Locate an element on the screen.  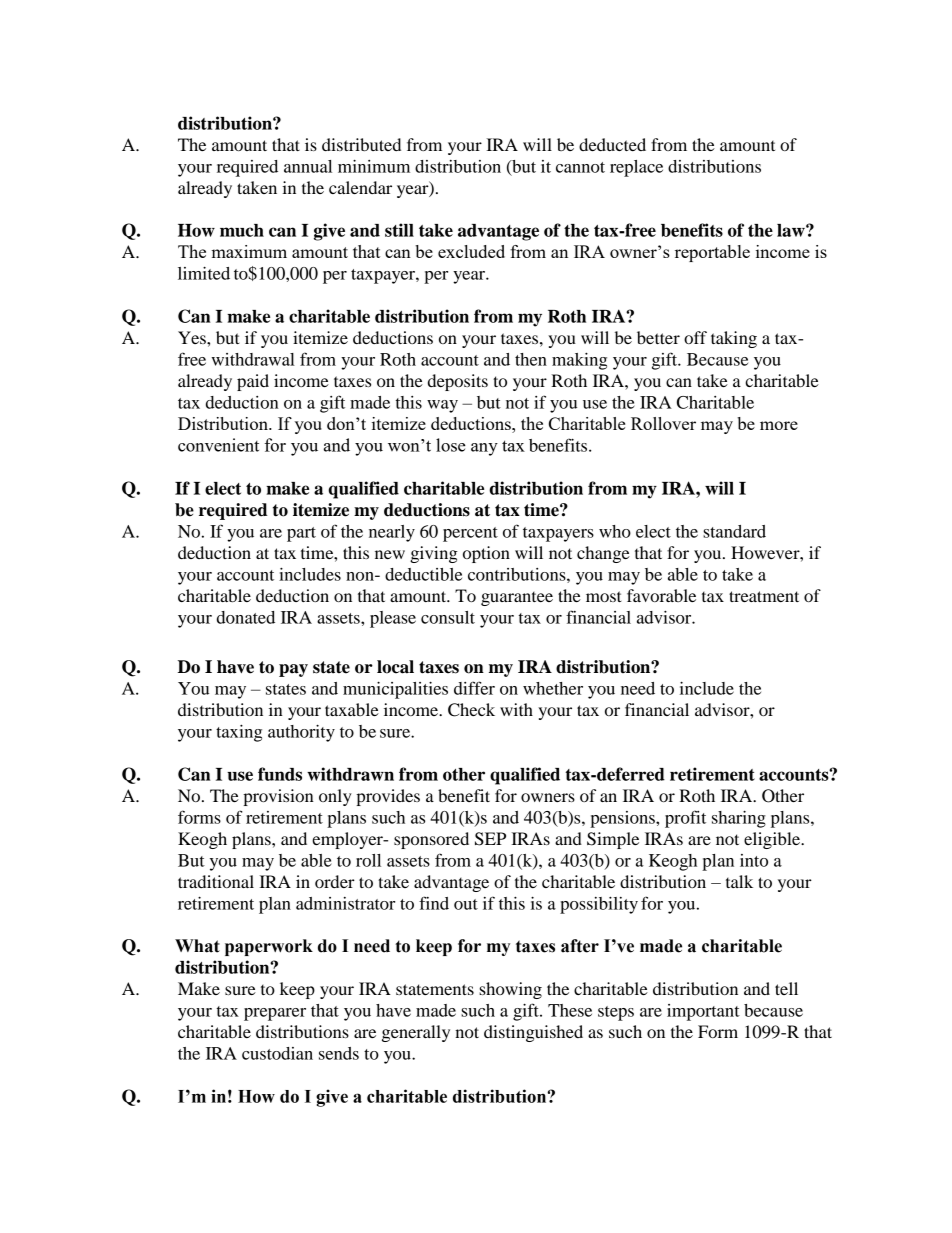
cannot is located at coordinates (580, 167).
